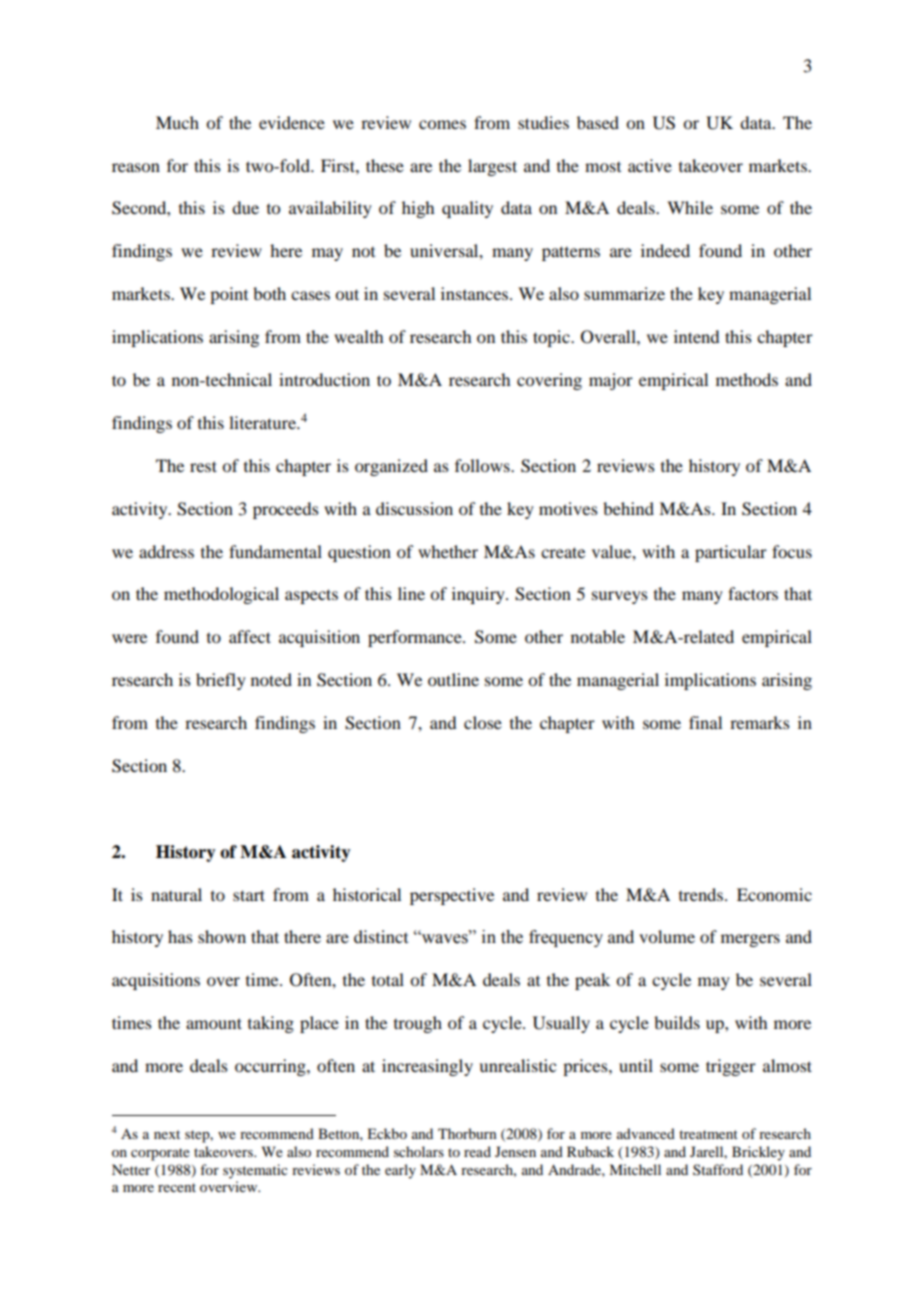 The image size is (924, 1308). What do you see at coordinates (650, 165) in the screenshot?
I see `active` at bounding box center [650, 165].
